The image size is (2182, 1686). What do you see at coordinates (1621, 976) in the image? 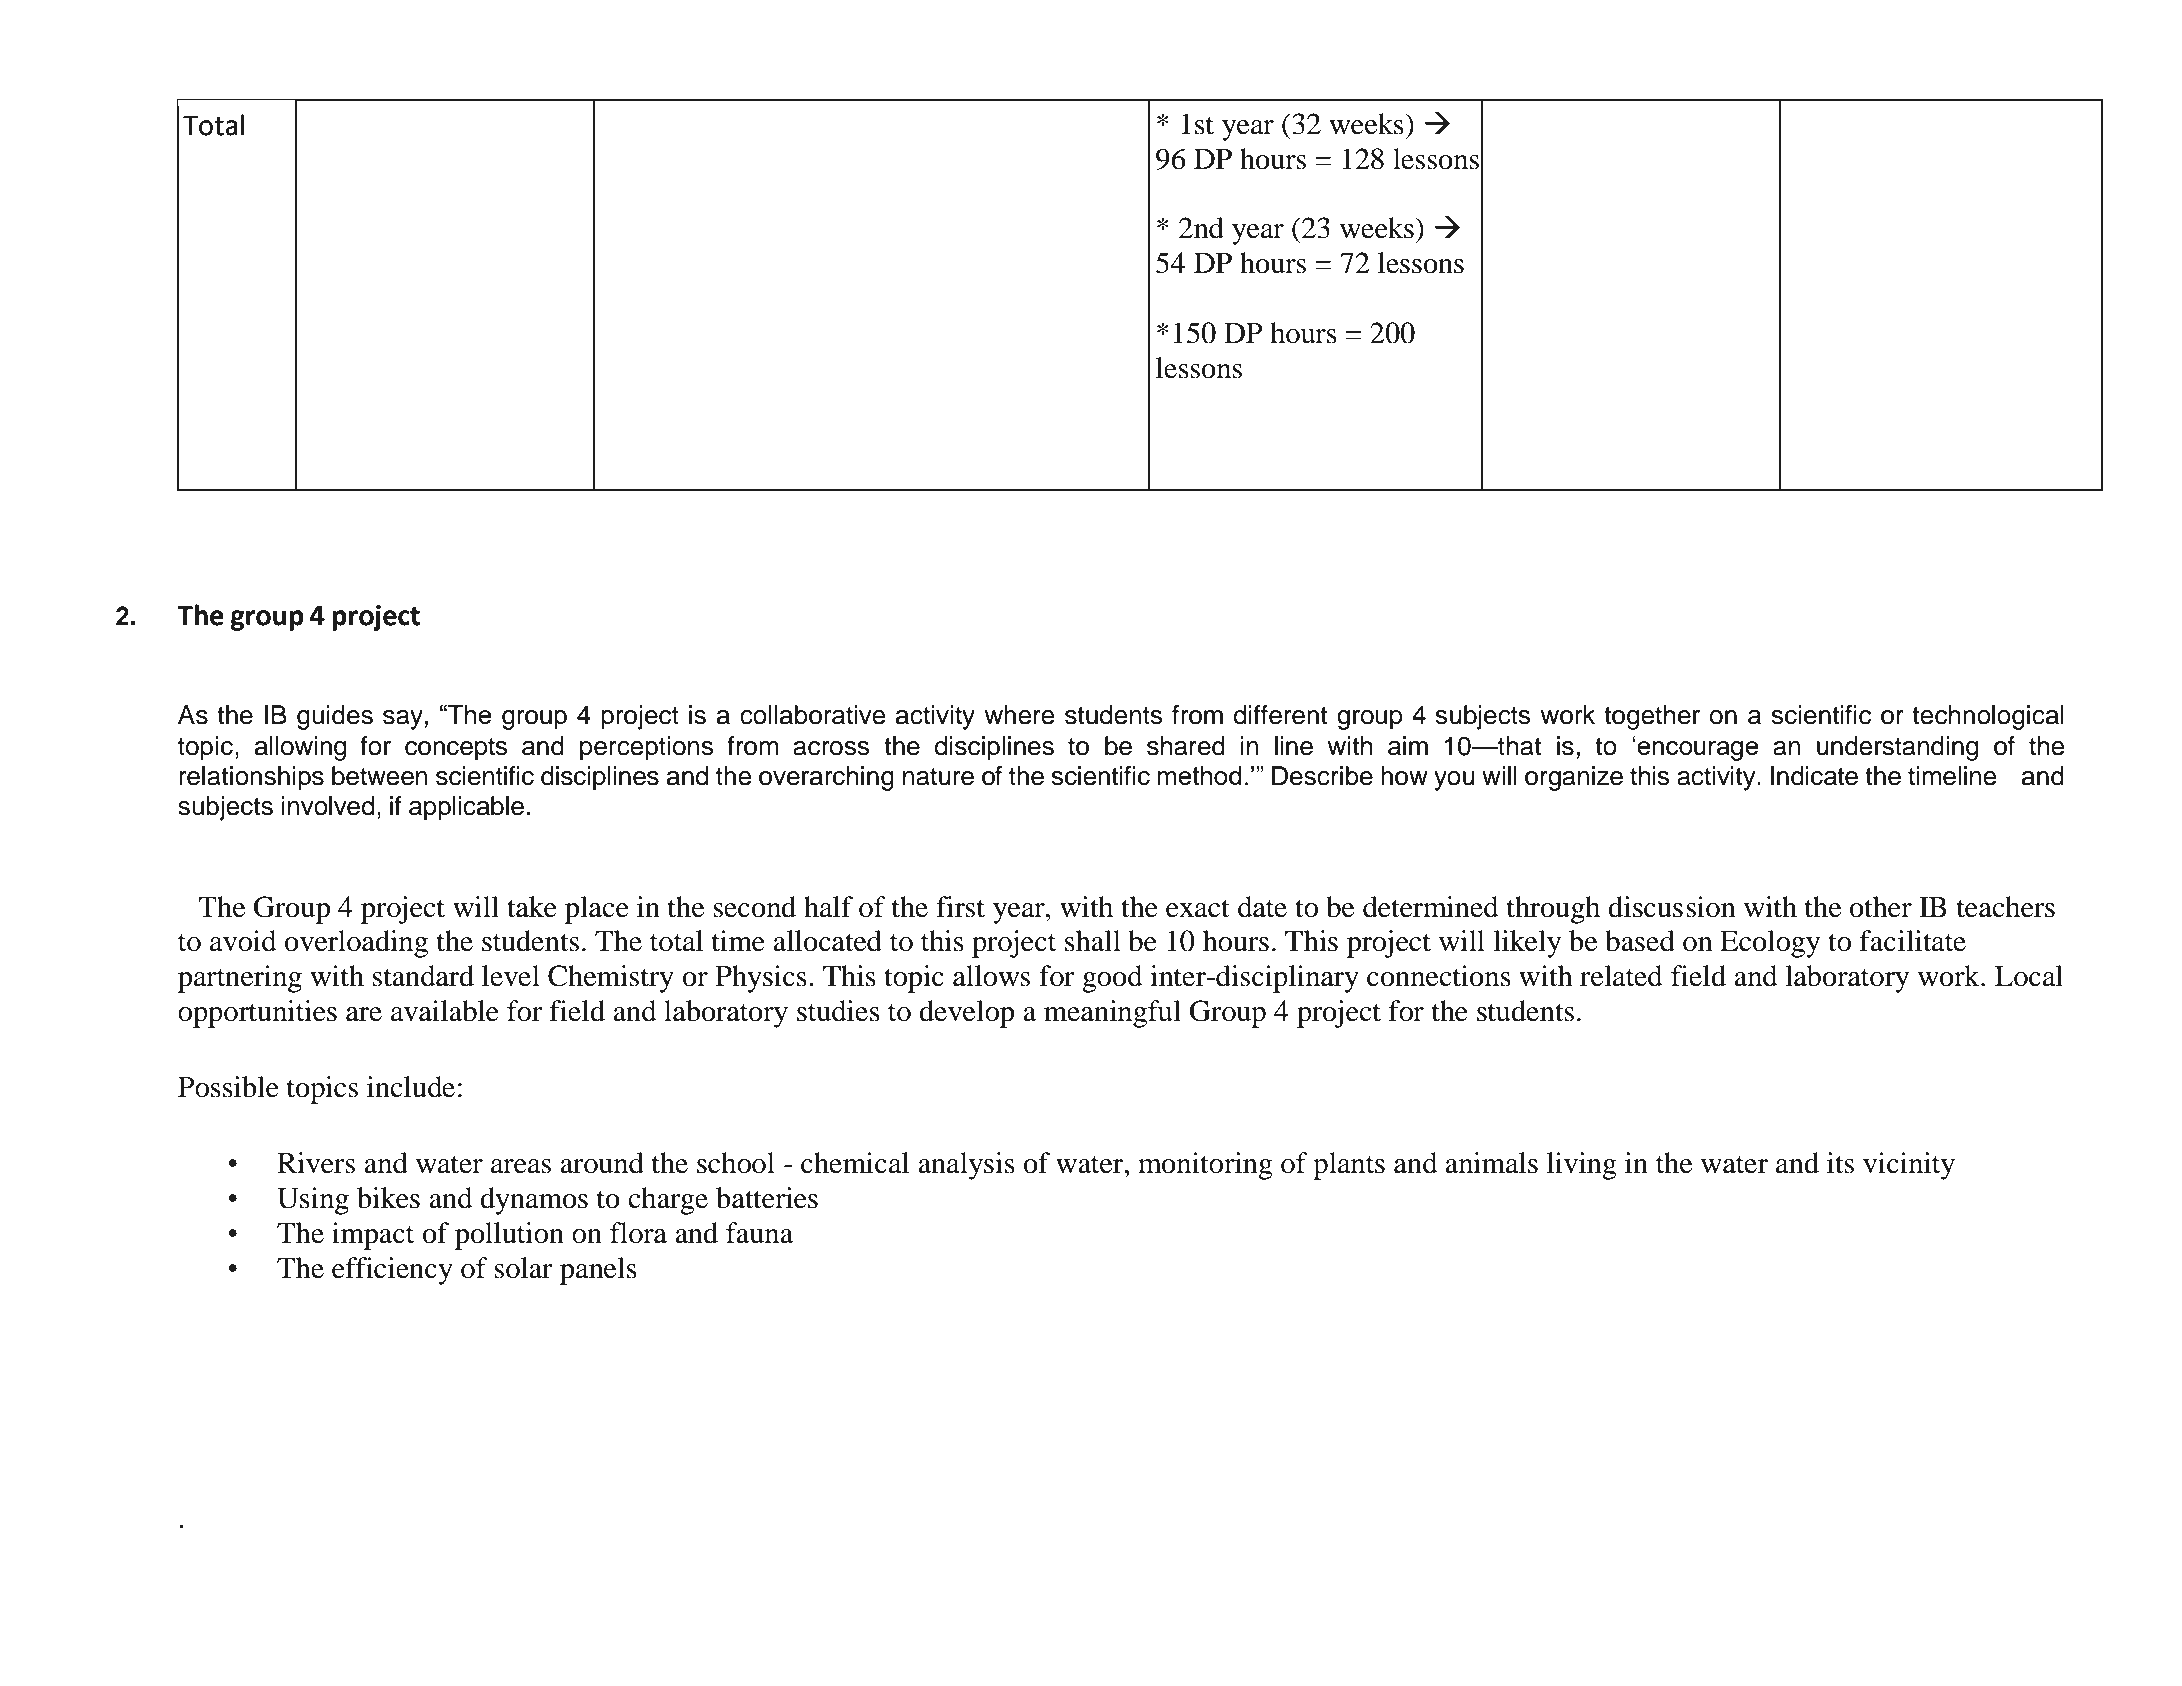
I see `related` at bounding box center [1621, 976].
